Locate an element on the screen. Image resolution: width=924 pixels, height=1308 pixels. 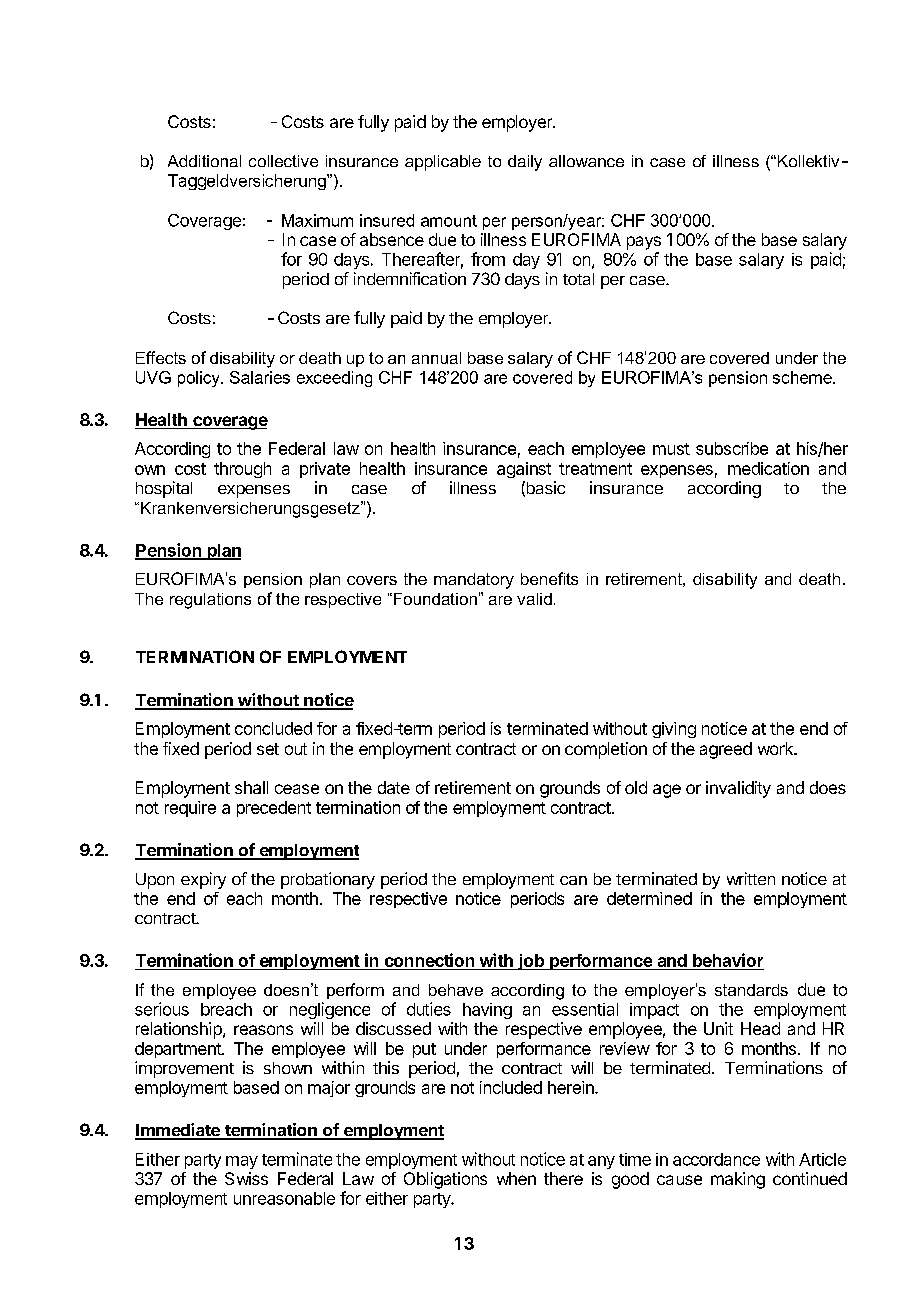
job is located at coordinates (531, 962).
